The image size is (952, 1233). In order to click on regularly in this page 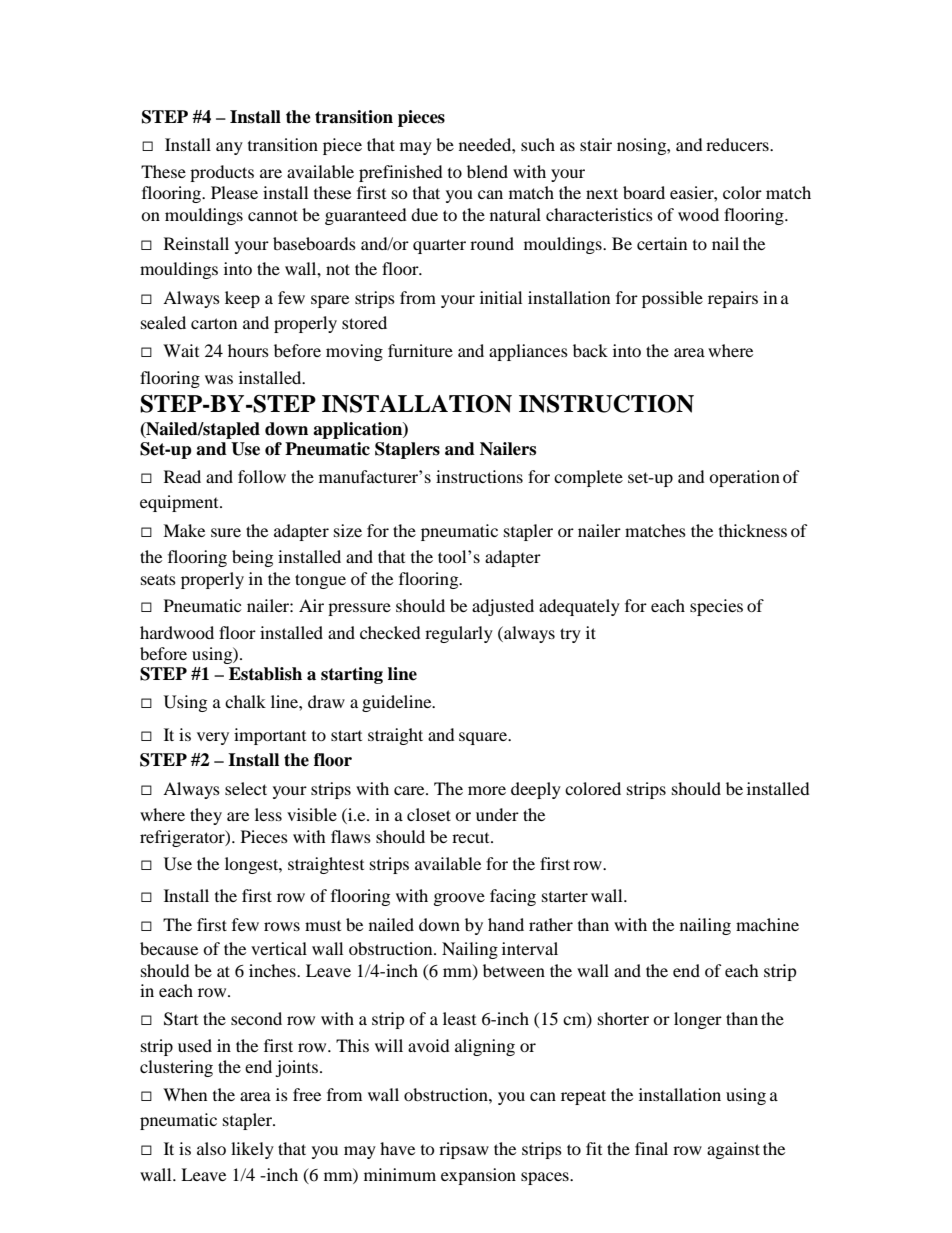, I will do `click(459, 634)`.
